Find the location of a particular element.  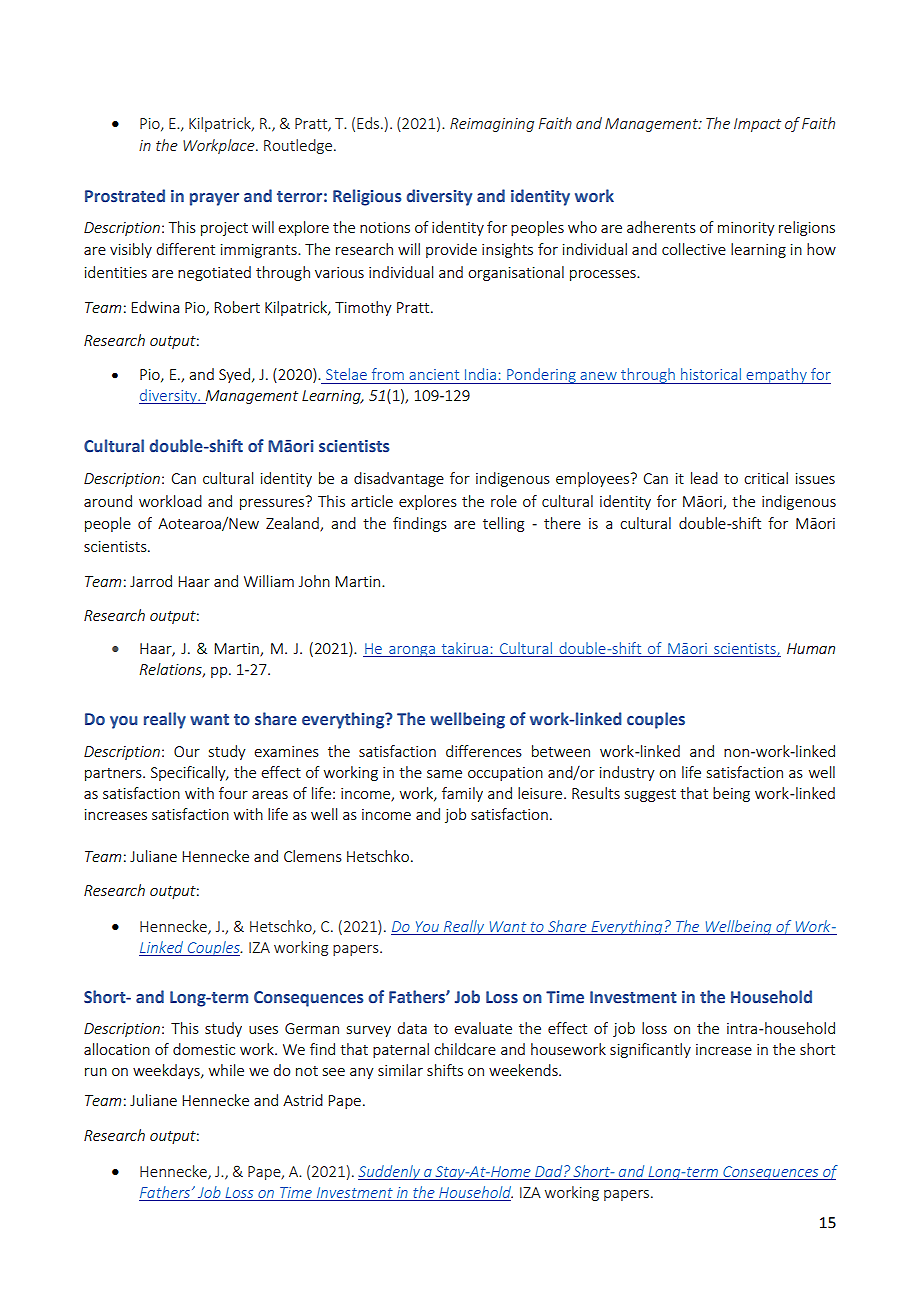

Jarrod is located at coordinates (151, 581).
